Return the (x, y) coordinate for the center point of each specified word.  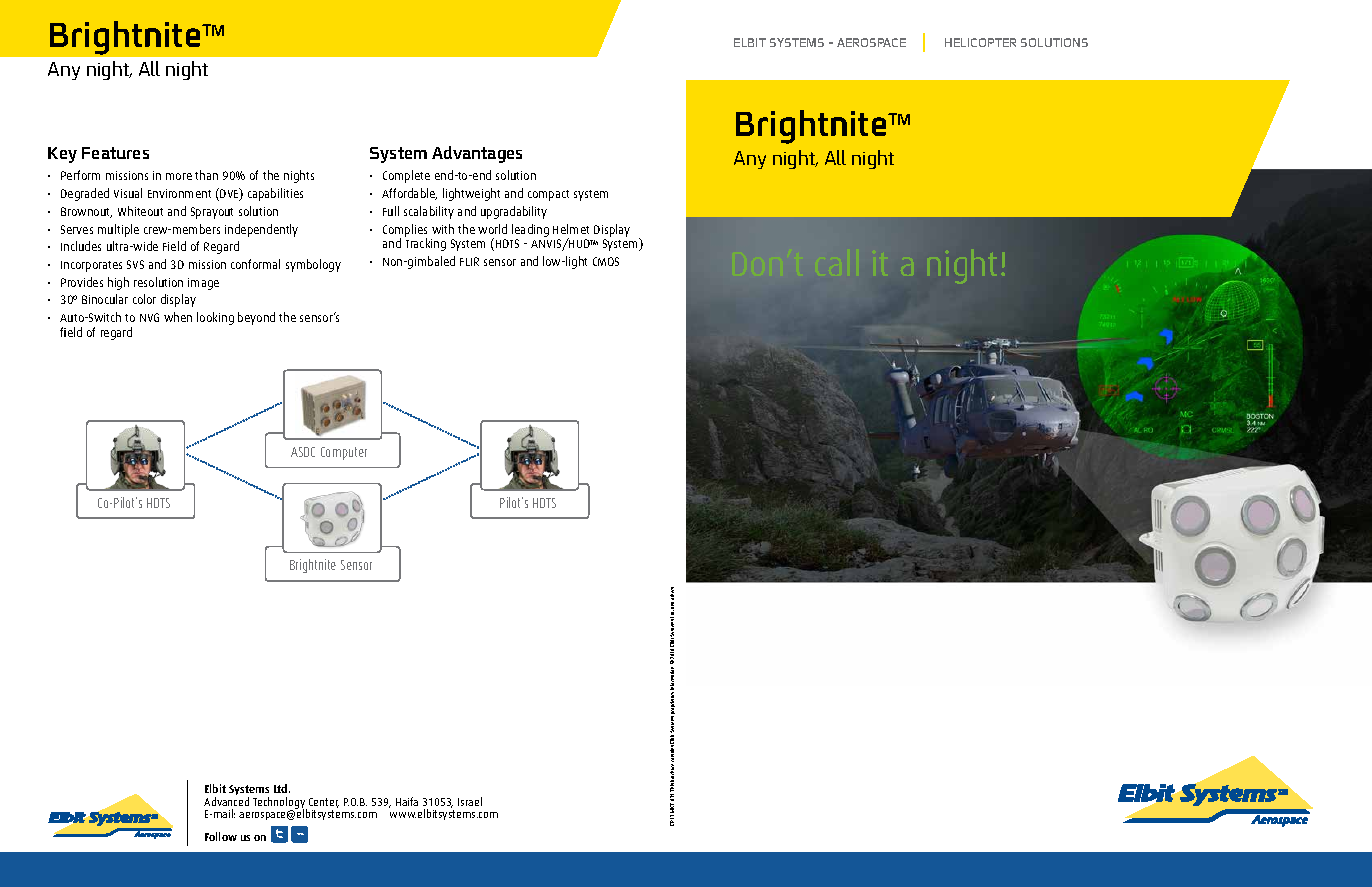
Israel (470, 801)
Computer (344, 453)
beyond (256, 318)
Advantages (477, 154)
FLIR (469, 261)
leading (530, 230)
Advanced (226, 801)
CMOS (606, 261)
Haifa (407, 801)
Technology (280, 804)
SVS (135, 264)
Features (115, 153)
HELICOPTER (980, 42)
